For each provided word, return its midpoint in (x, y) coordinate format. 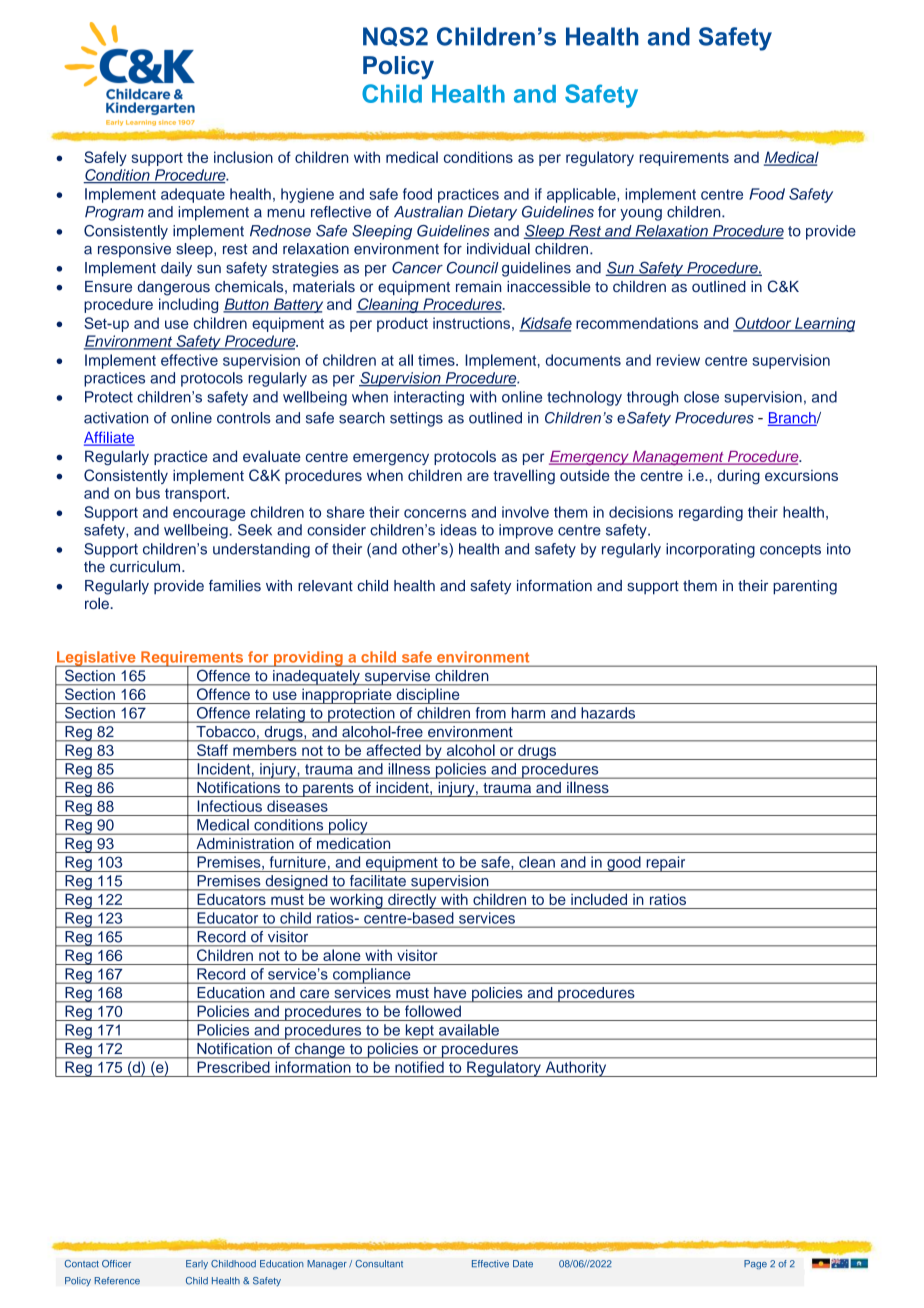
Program (114, 213)
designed (296, 883)
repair (666, 864)
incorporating (710, 550)
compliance (372, 976)
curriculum (146, 567)
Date (523, 1264)
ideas (459, 530)
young (641, 215)
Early (197, 1264)
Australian (428, 212)
